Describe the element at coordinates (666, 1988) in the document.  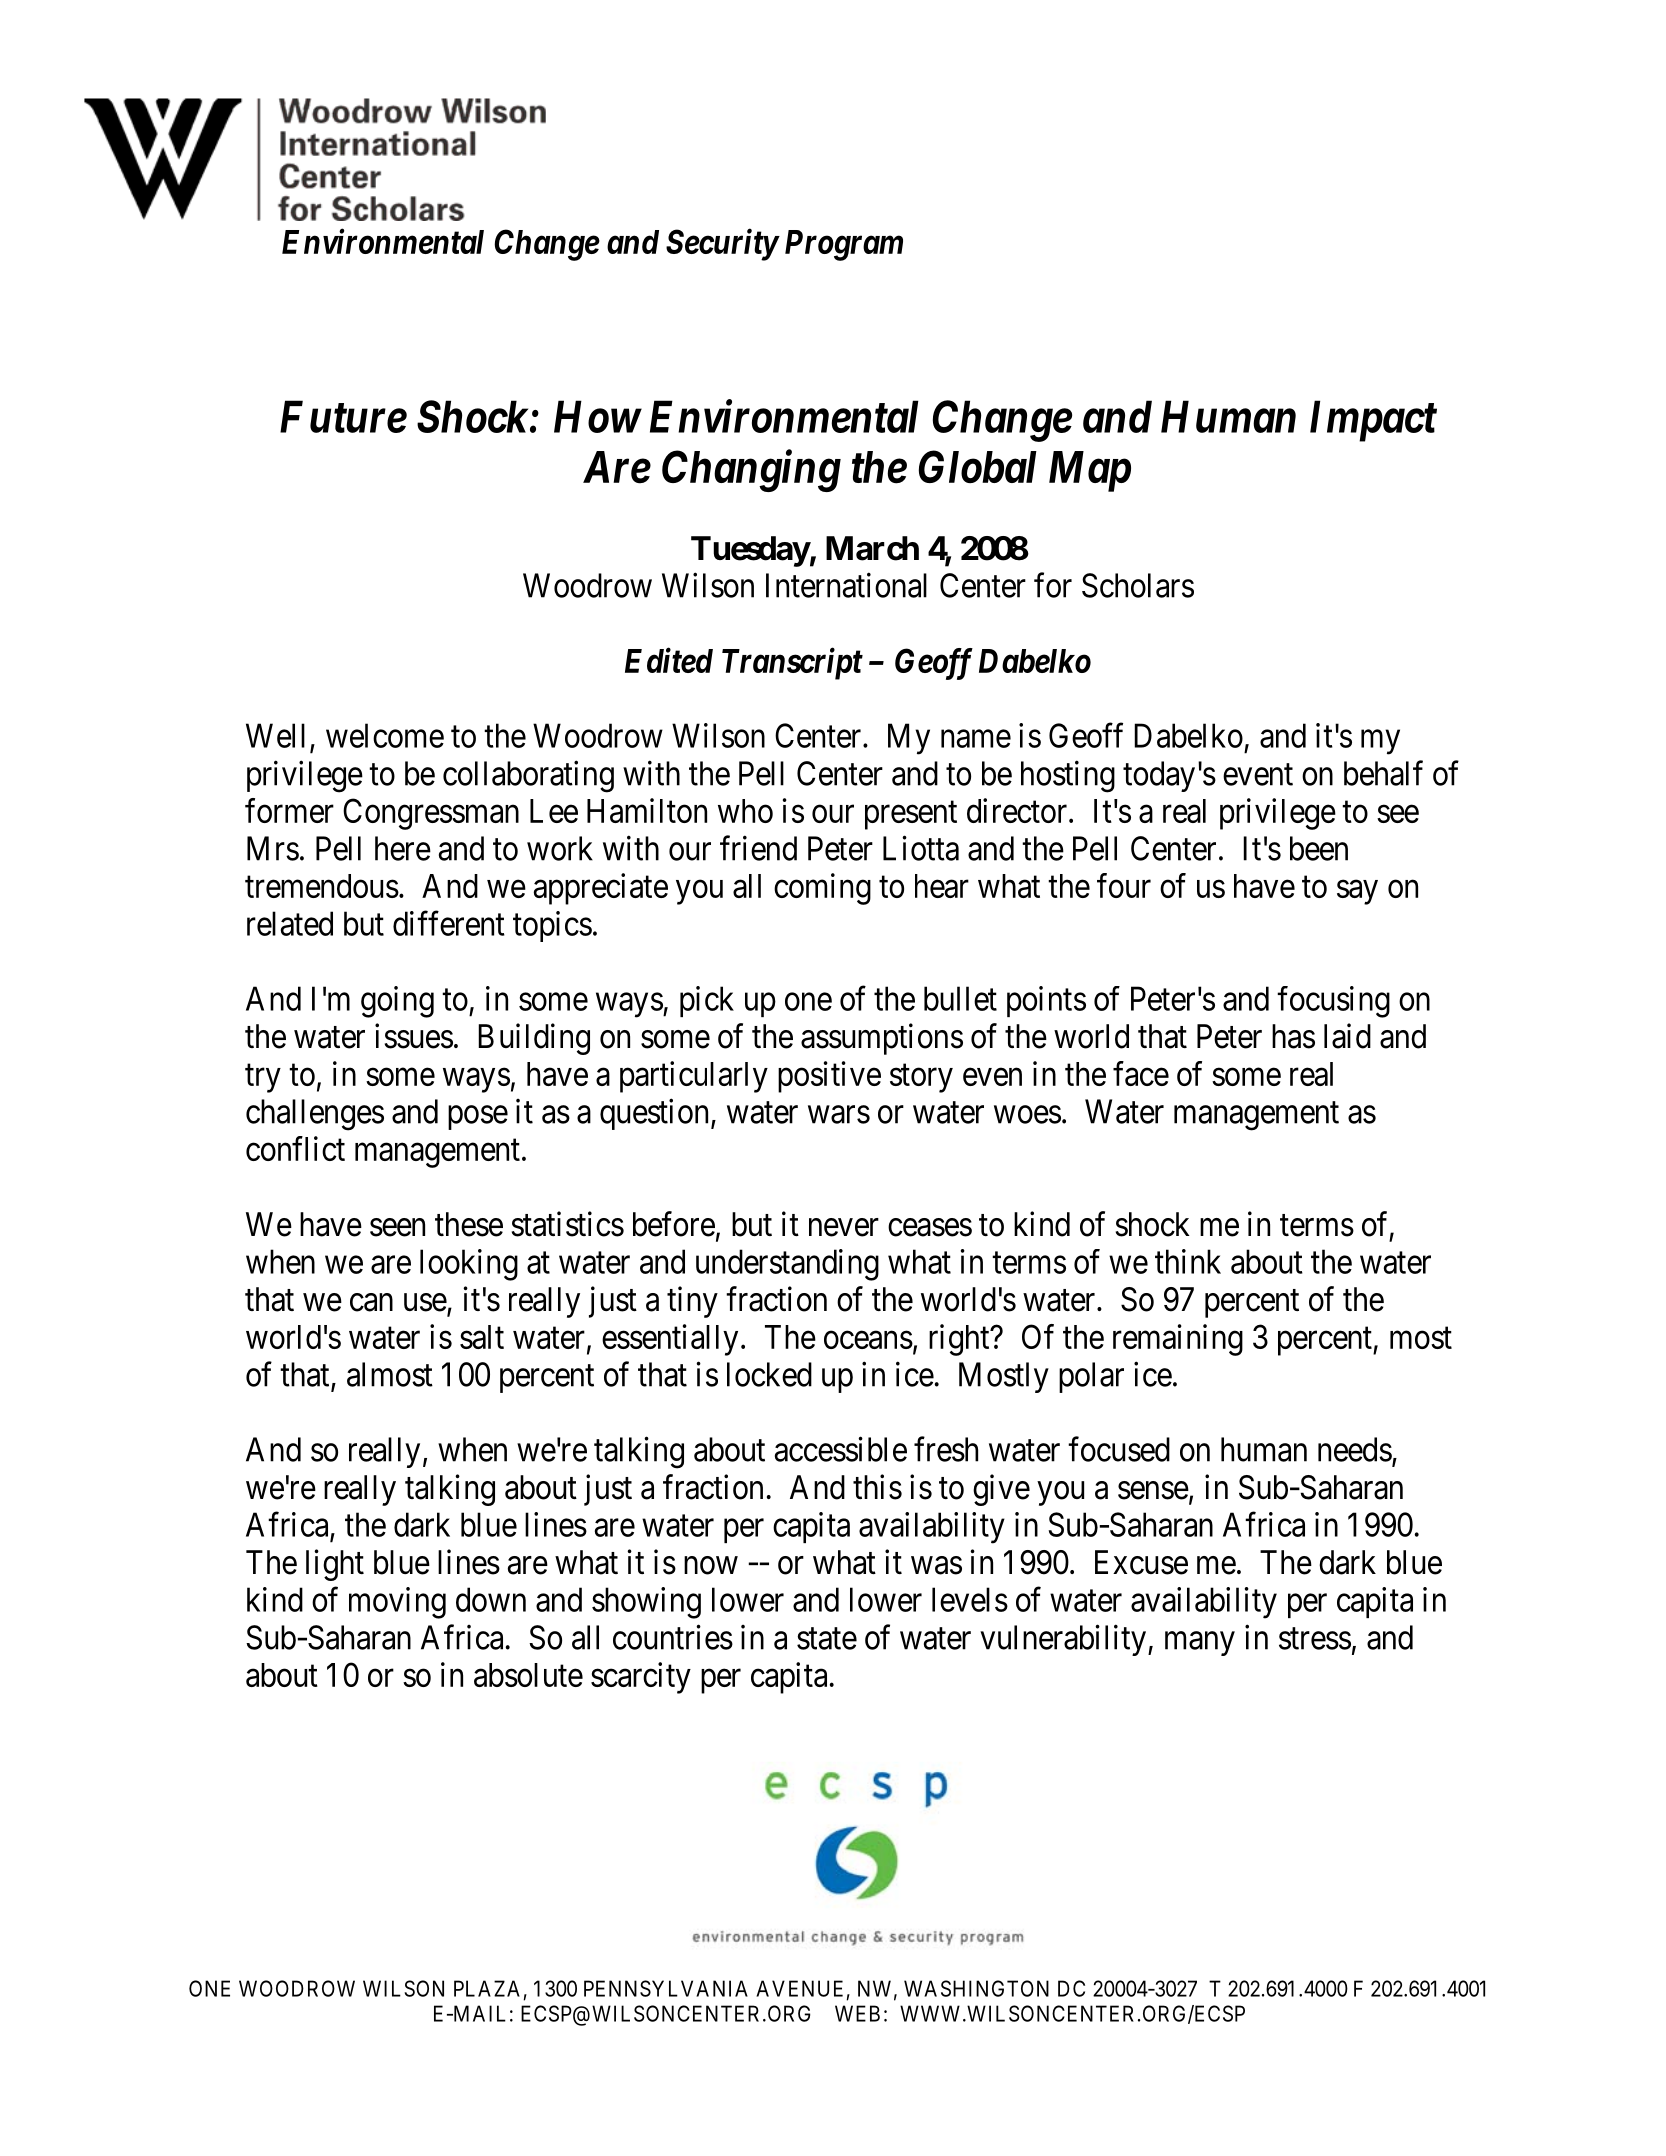
I see `PENNSYLVANIA` at that location.
